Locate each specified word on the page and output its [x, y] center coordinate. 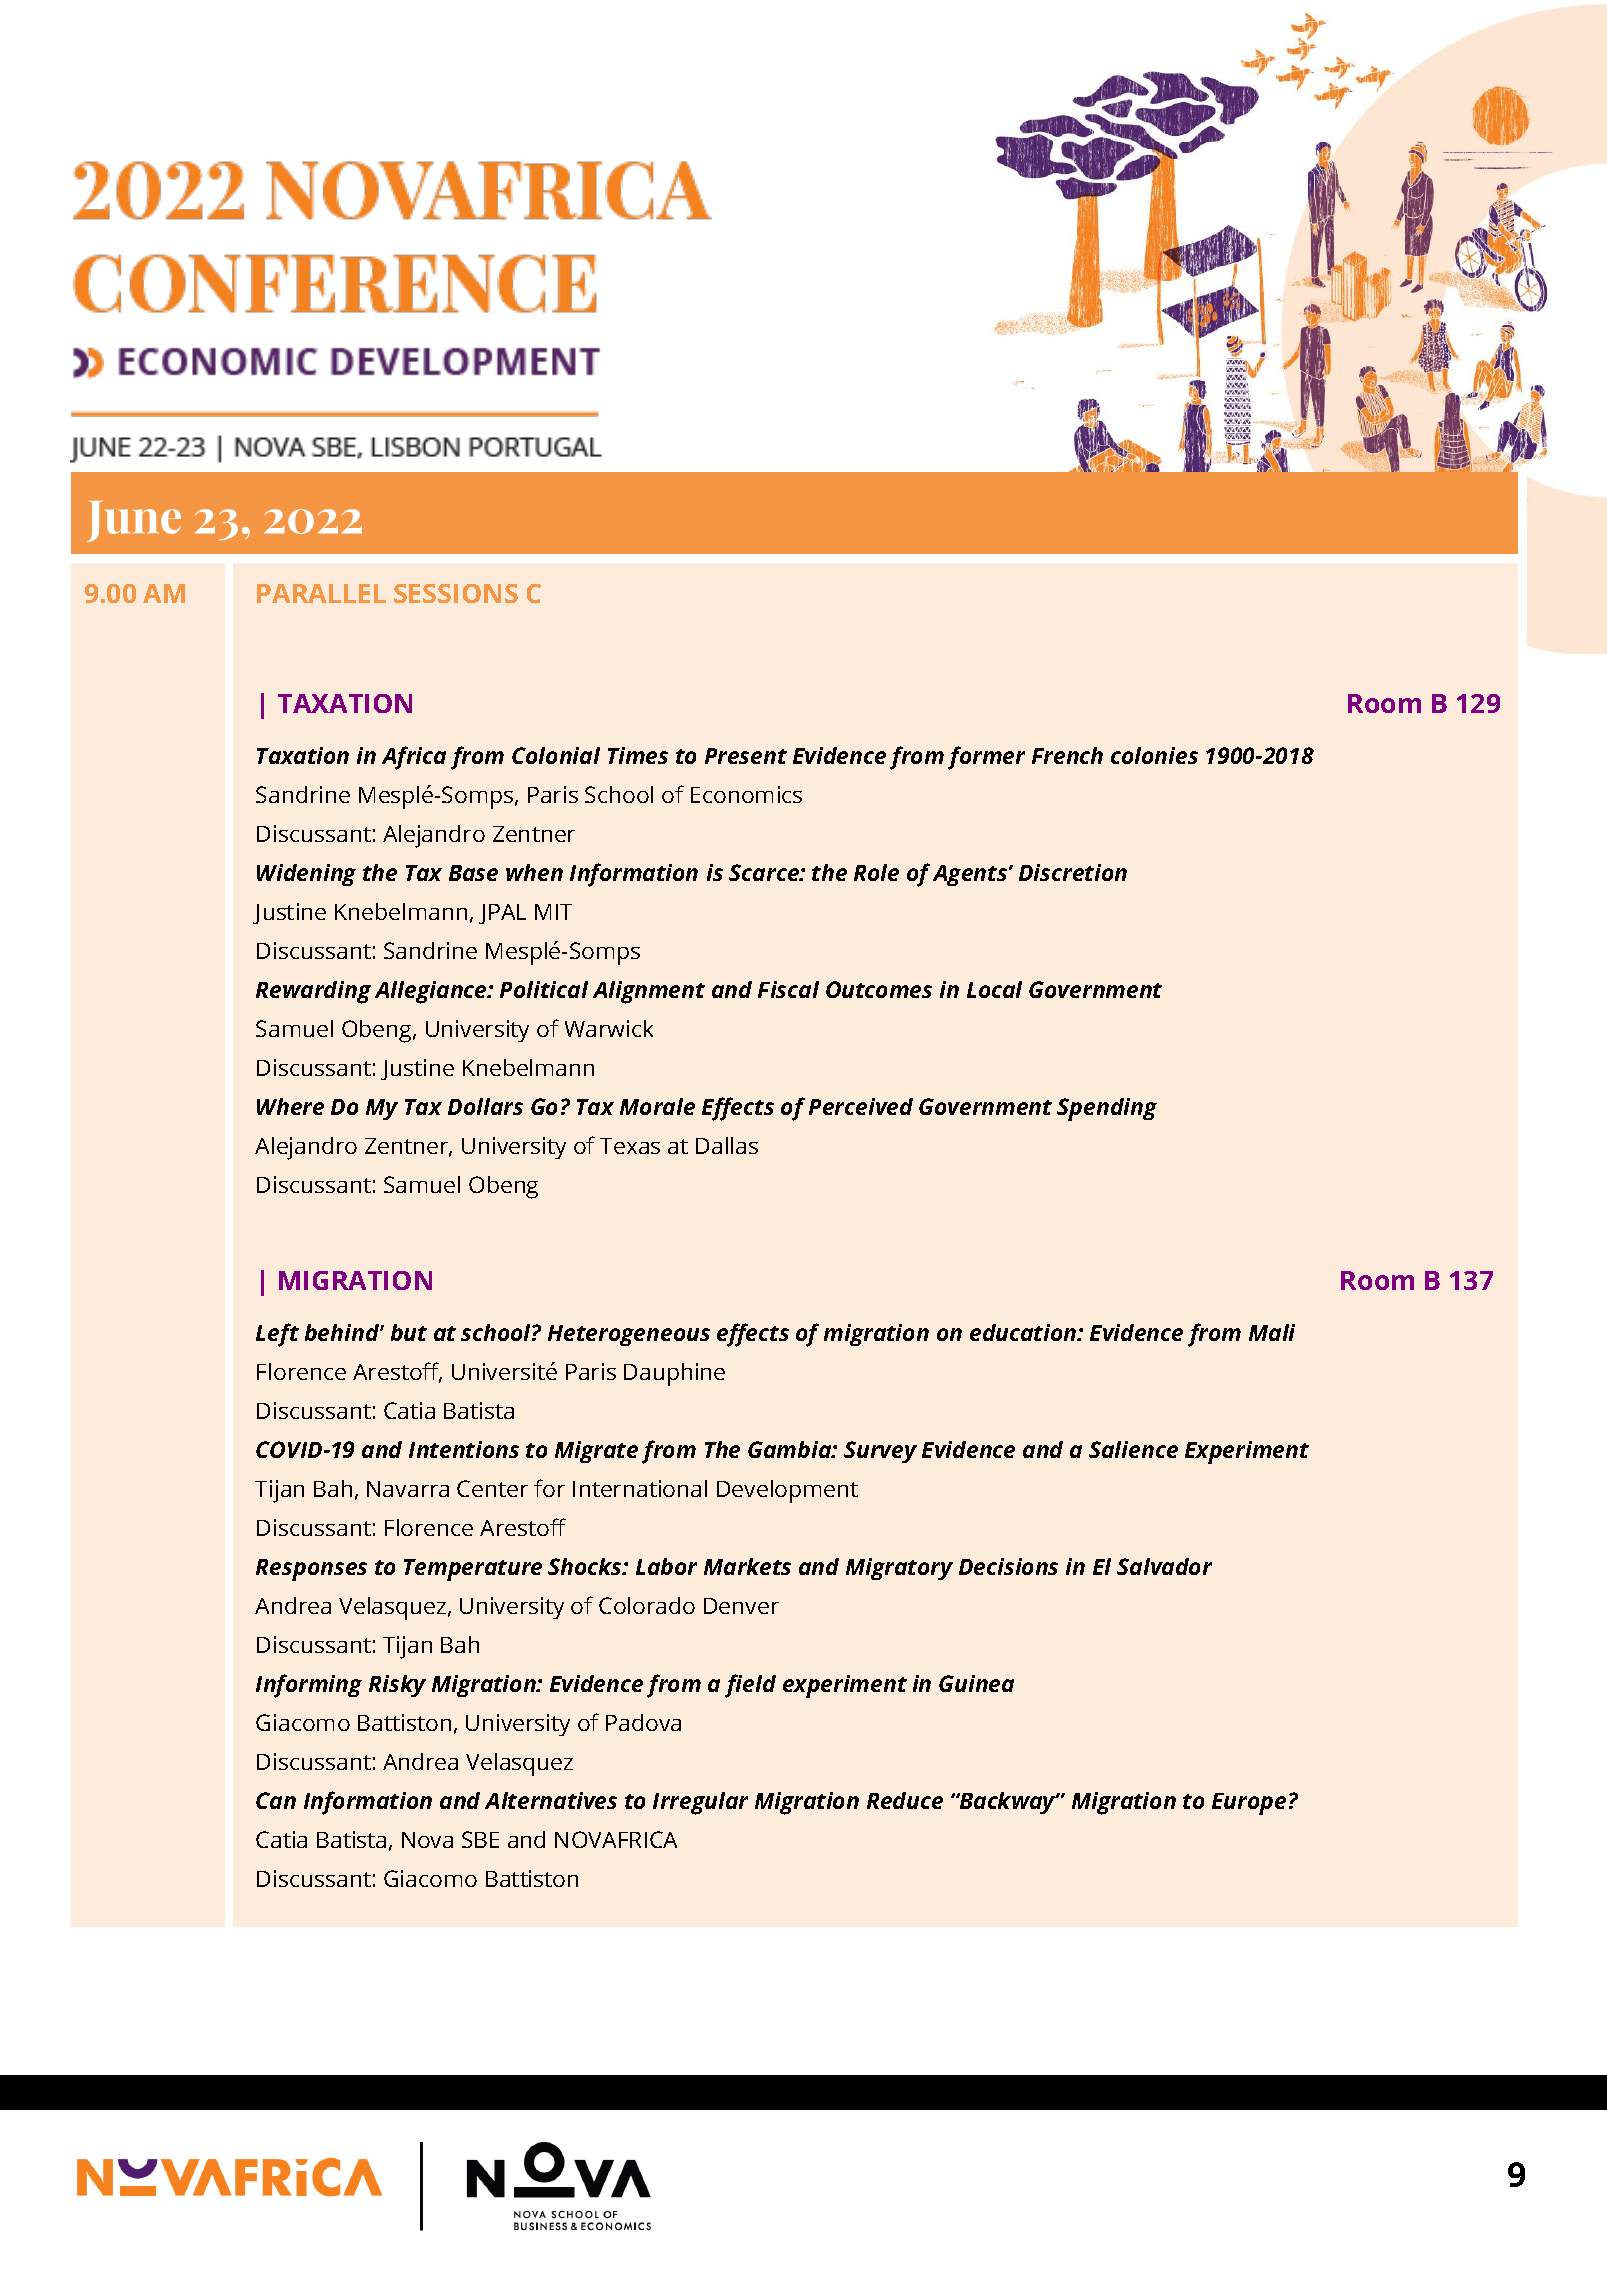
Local [994, 989]
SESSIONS [456, 593]
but [409, 1332]
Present [746, 756]
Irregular [700, 1803]
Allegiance [432, 992]
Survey [880, 1452]
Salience [1133, 1449]
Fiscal [788, 989]
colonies [1154, 755]
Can [276, 1800]
